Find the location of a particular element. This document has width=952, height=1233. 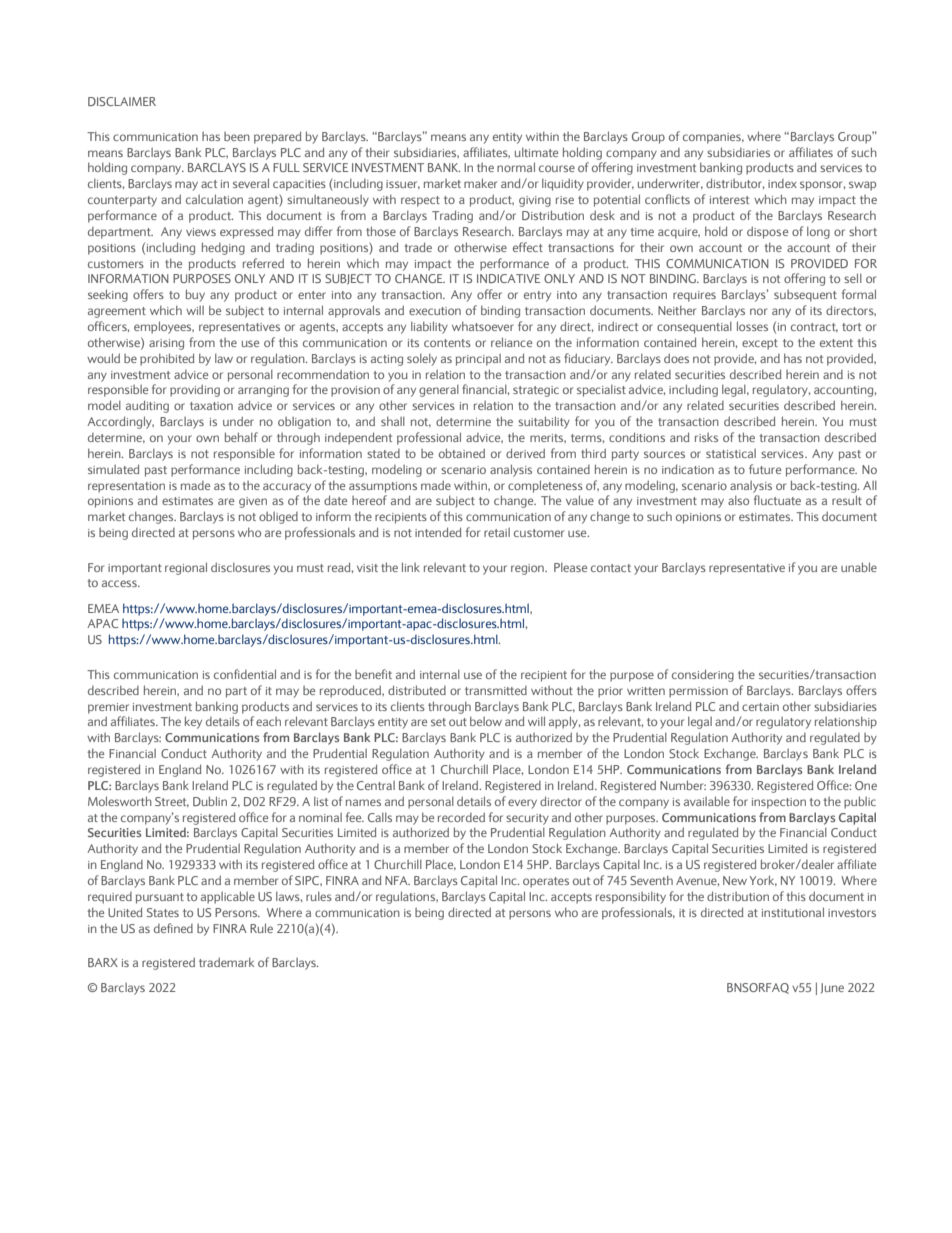

defined is located at coordinates (173, 928).
